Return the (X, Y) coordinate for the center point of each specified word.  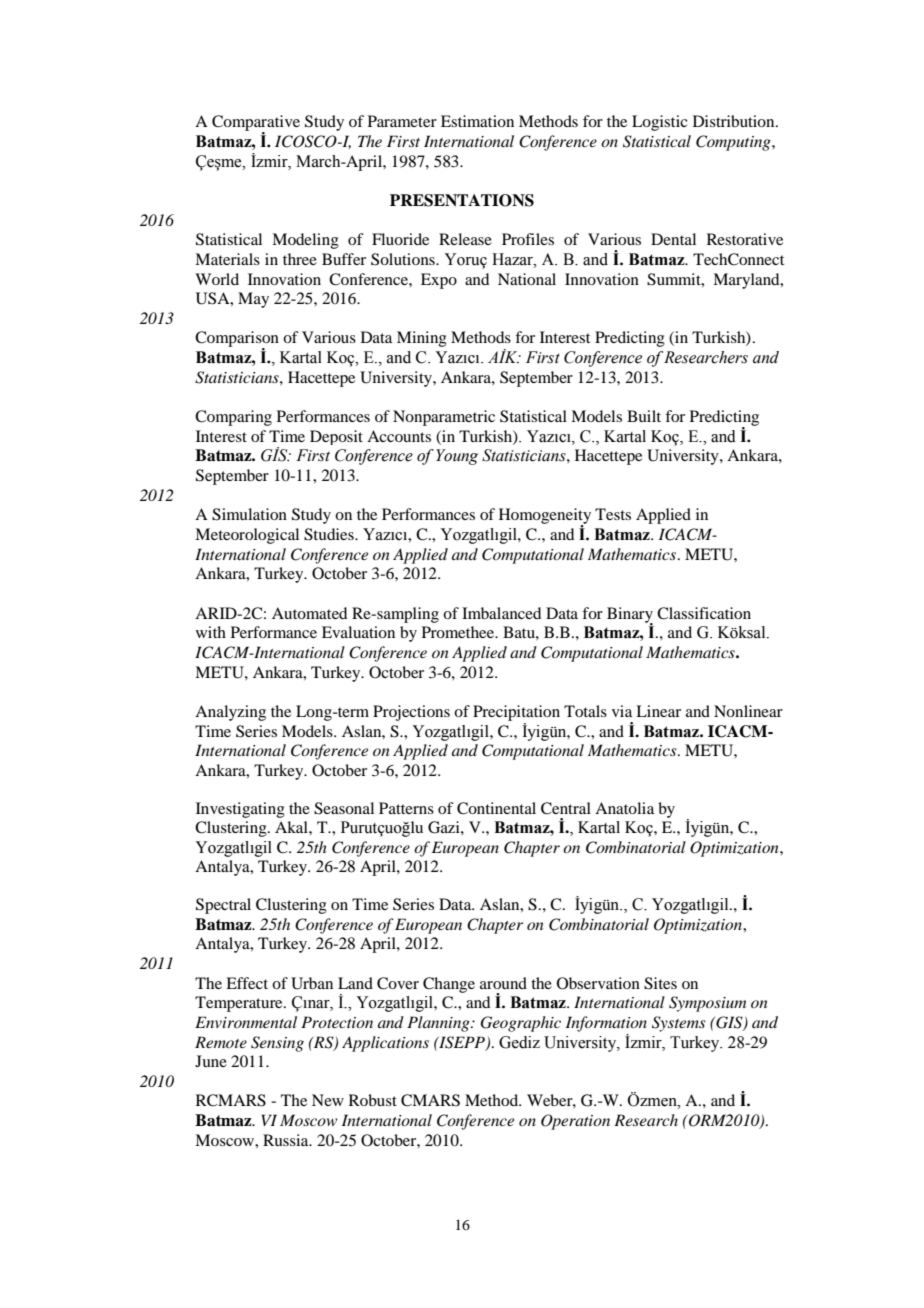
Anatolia (624, 808)
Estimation (477, 121)
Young (457, 457)
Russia (287, 1140)
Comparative (256, 124)
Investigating (240, 810)
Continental (496, 808)
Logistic (659, 123)
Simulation (249, 514)
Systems (679, 1024)
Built (644, 416)
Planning (439, 1024)
